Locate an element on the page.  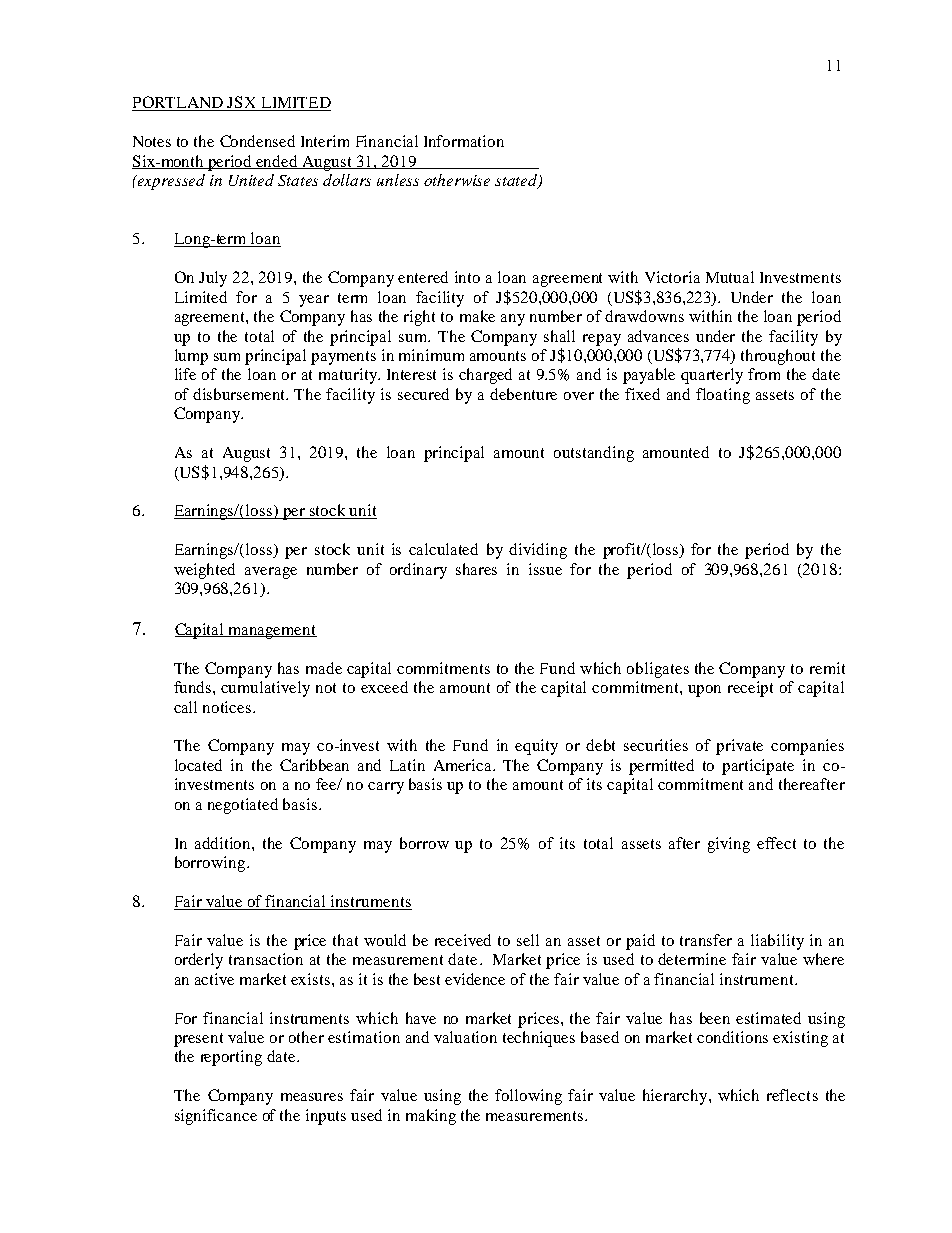
America is located at coordinates (464, 765).
